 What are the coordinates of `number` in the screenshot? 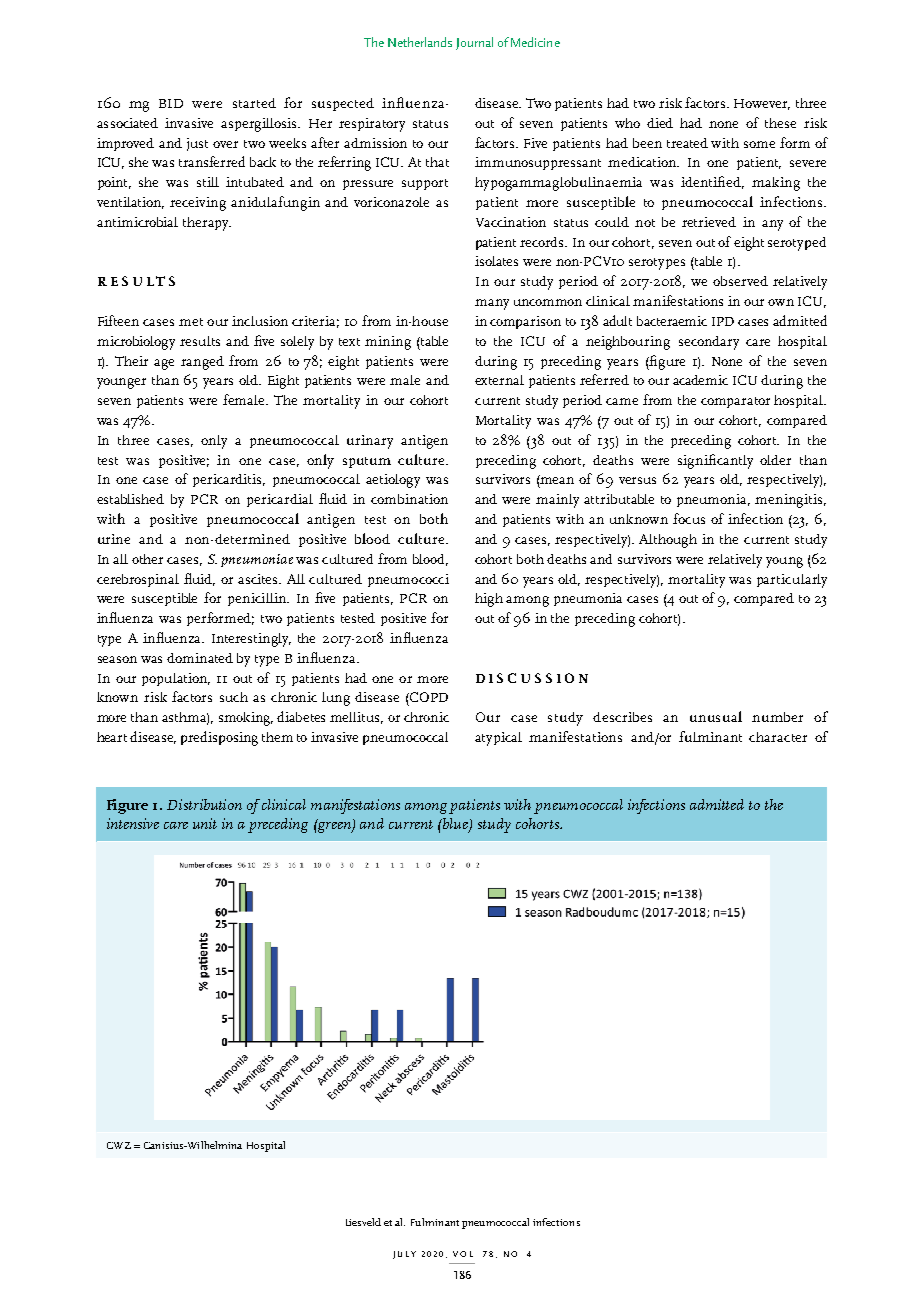 It's located at (777, 717).
